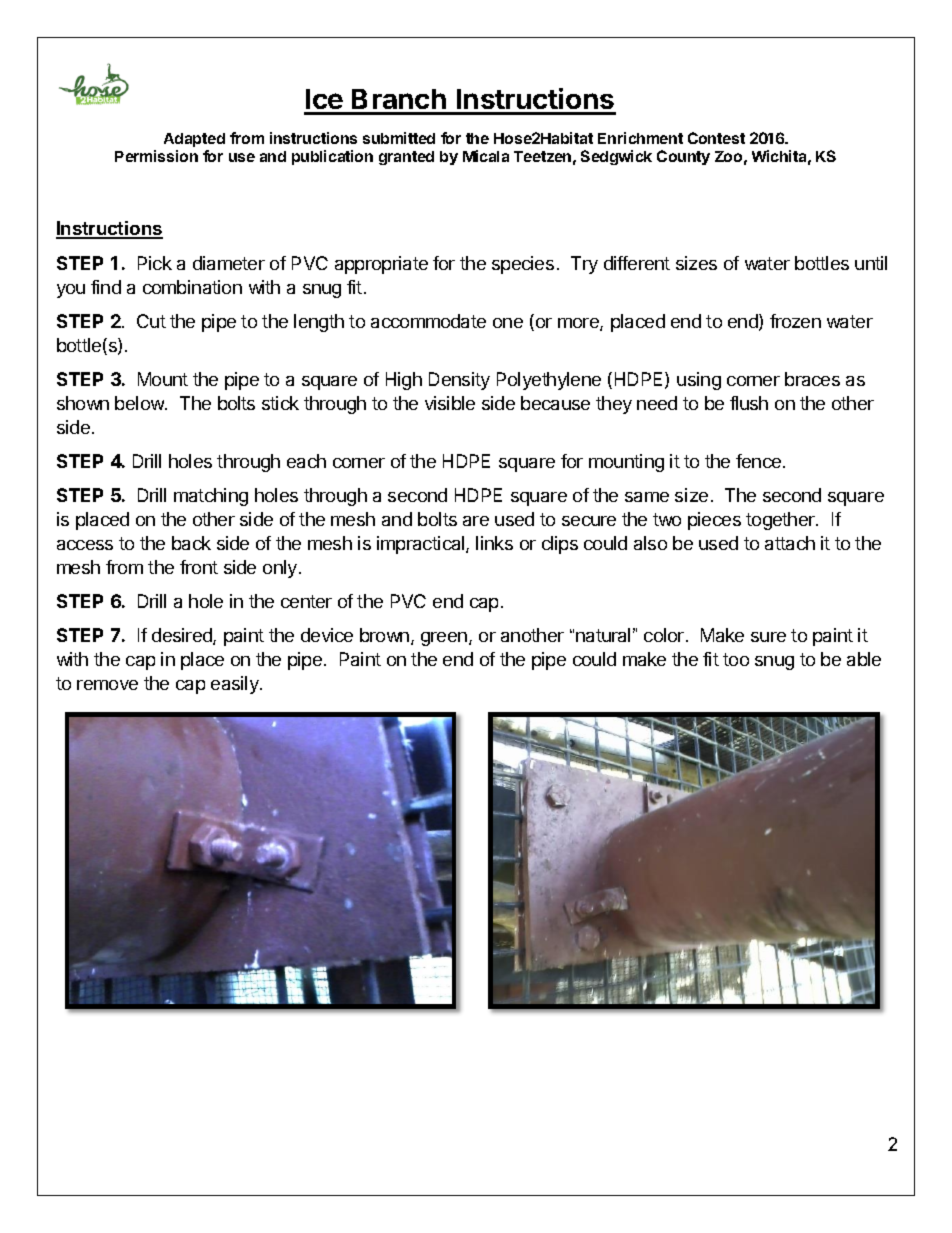 The width and height of the screenshot is (952, 1233). Describe the element at coordinates (523, 265) in the screenshot. I see `species` at that location.
